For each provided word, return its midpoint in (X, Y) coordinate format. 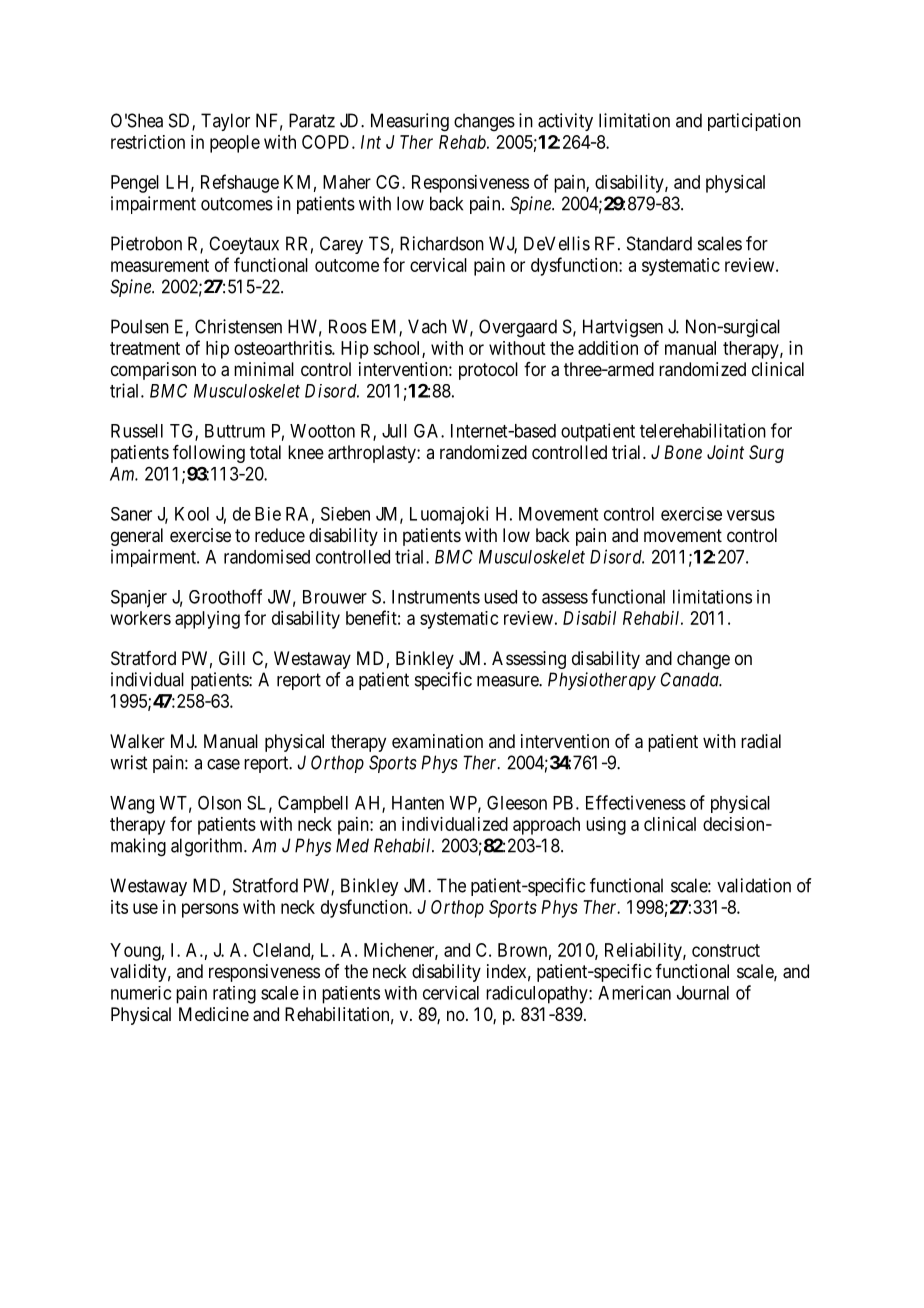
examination (437, 741)
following (209, 454)
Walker (137, 741)
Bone (683, 452)
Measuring (410, 122)
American (634, 992)
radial (761, 741)
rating (234, 995)
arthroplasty (373, 454)
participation (754, 122)
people (235, 144)
